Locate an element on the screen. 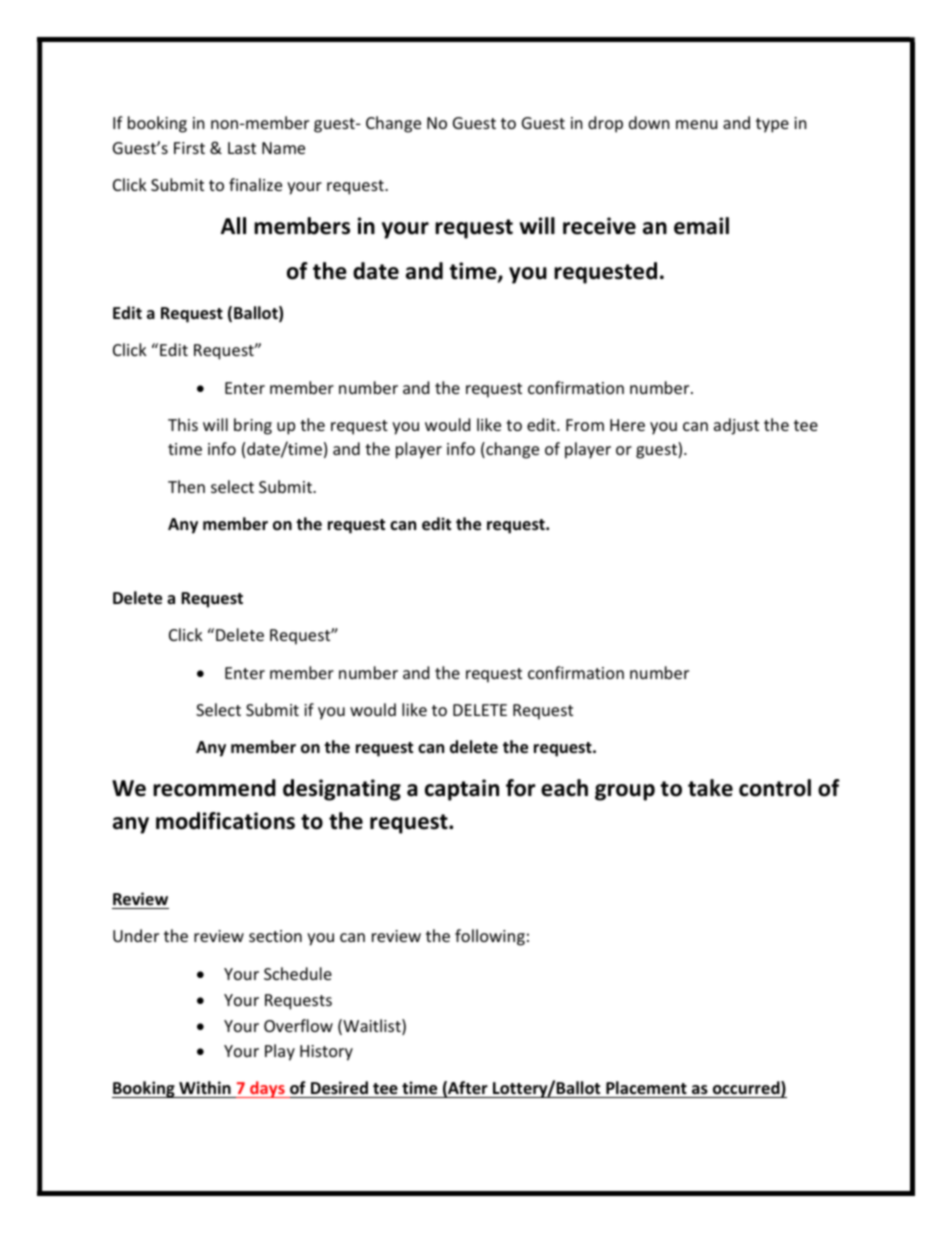  menu is located at coordinates (696, 124).
